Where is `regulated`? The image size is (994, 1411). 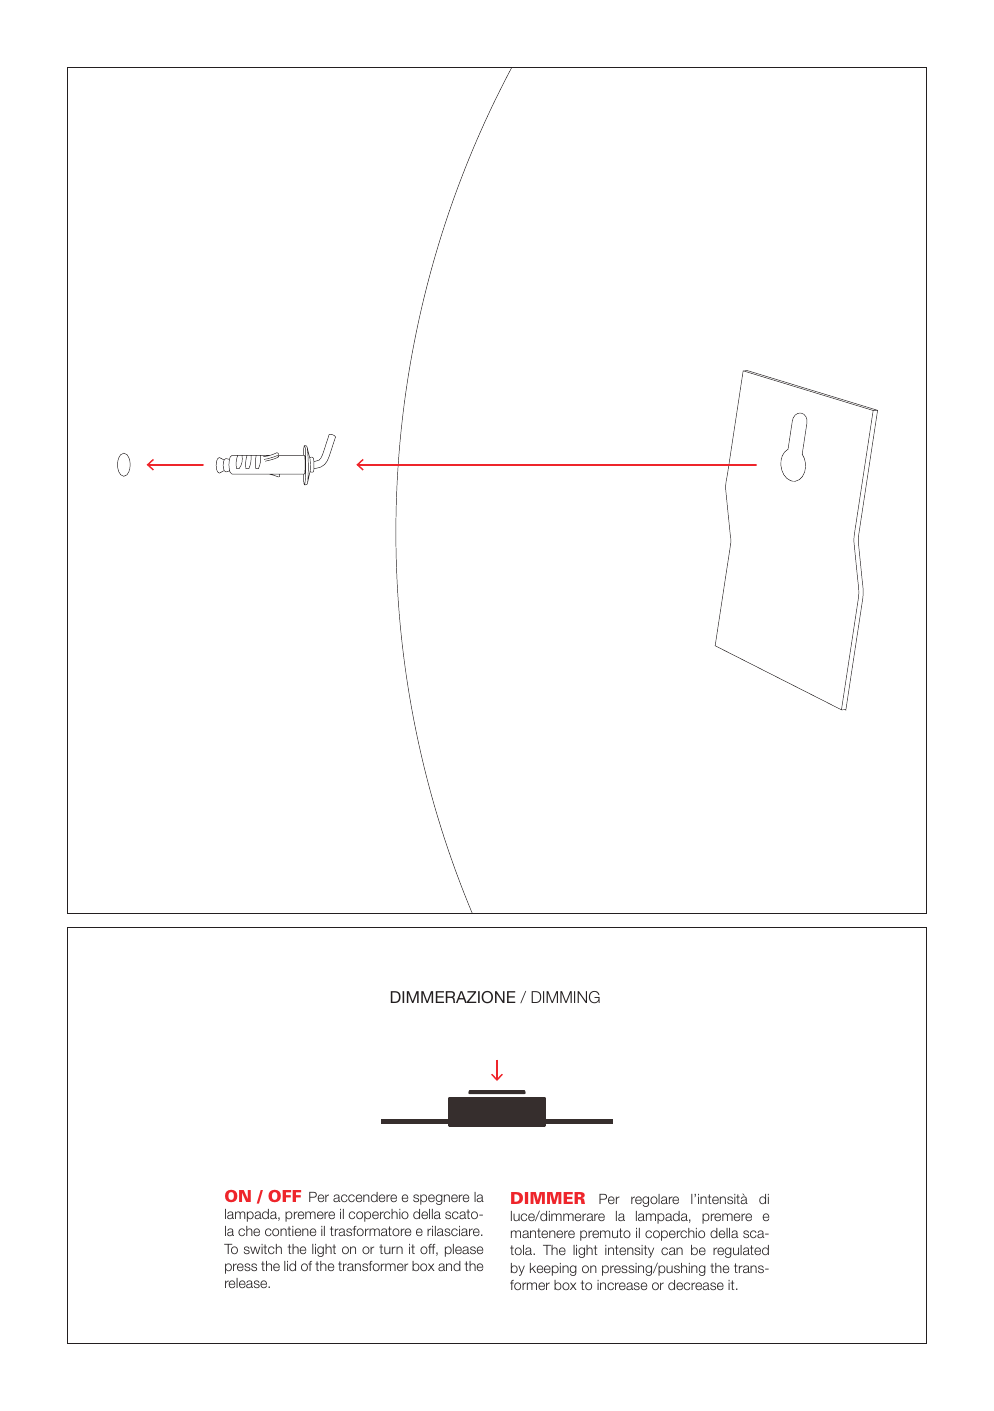
regulated is located at coordinates (741, 1251).
